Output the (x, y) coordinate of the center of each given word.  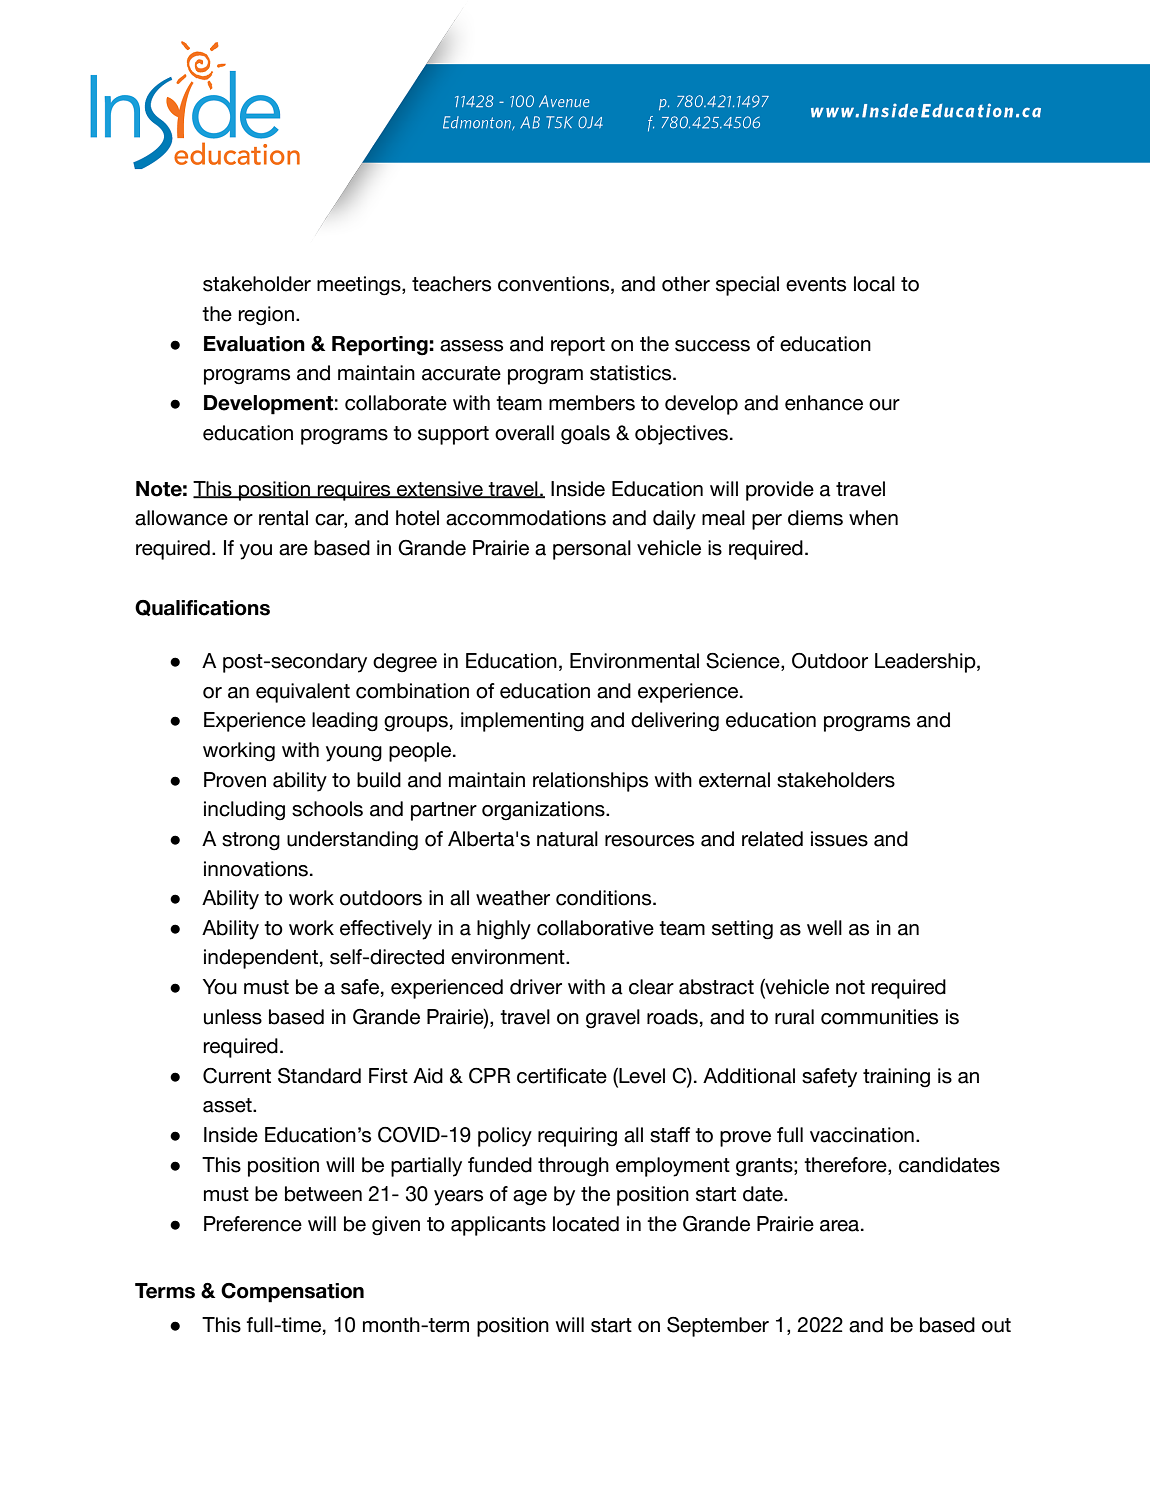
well (824, 928)
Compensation (292, 1293)
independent (261, 959)
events (816, 284)
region (266, 316)
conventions (555, 285)
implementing (522, 722)
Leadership (926, 663)
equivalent (303, 693)
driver (536, 987)
